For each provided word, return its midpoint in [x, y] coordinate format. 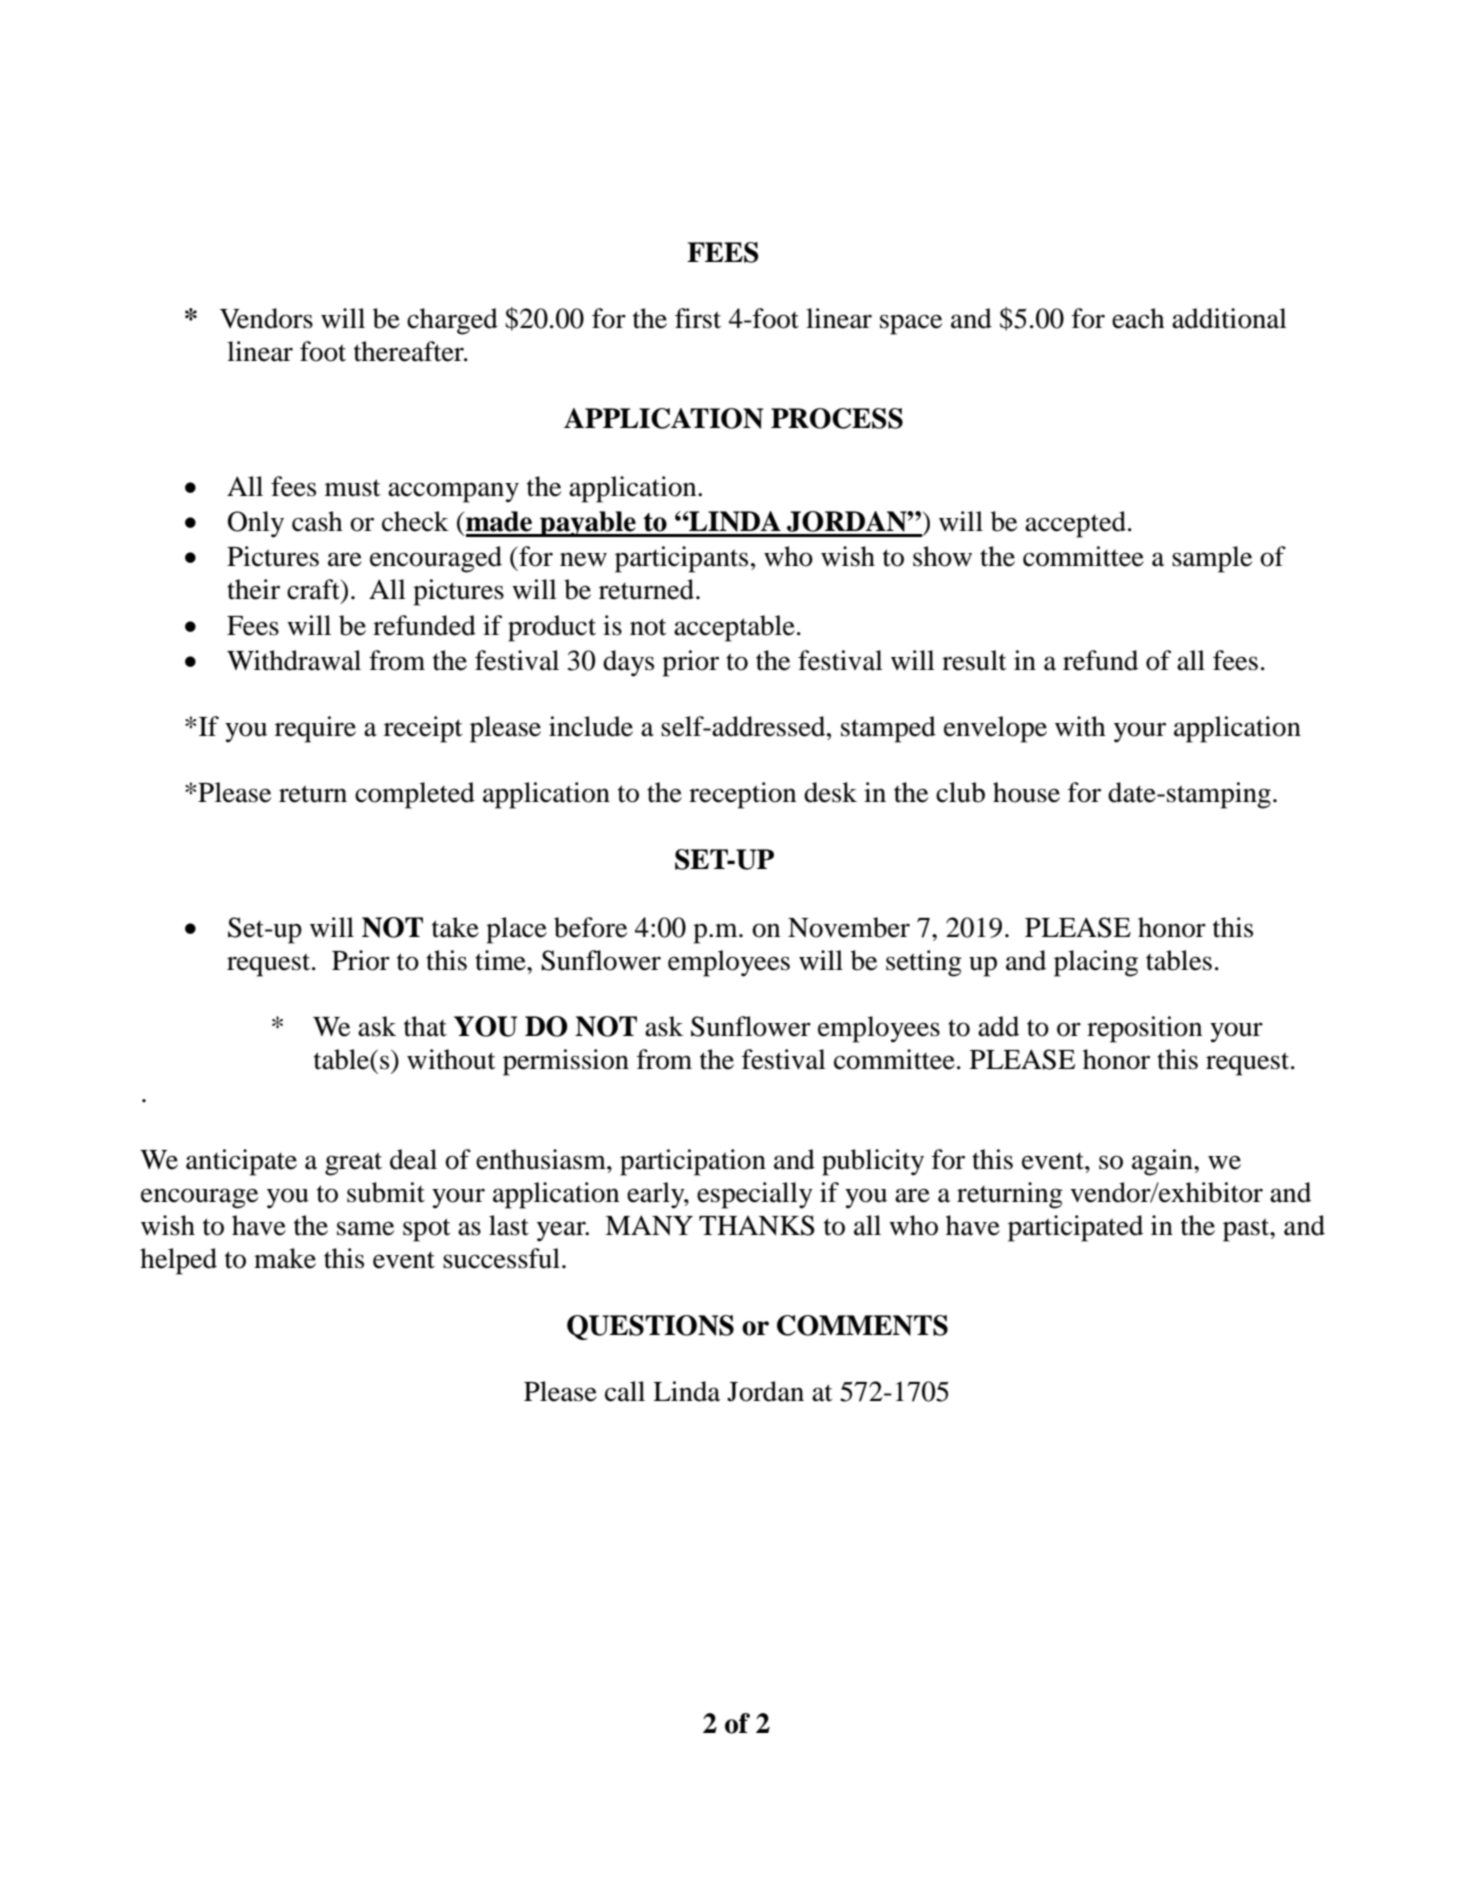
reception [742, 795]
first [698, 318]
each [1138, 318]
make [285, 1258]
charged [452, 321]
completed [415, 795]
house [1026, 792]
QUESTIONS [650, 1327]
